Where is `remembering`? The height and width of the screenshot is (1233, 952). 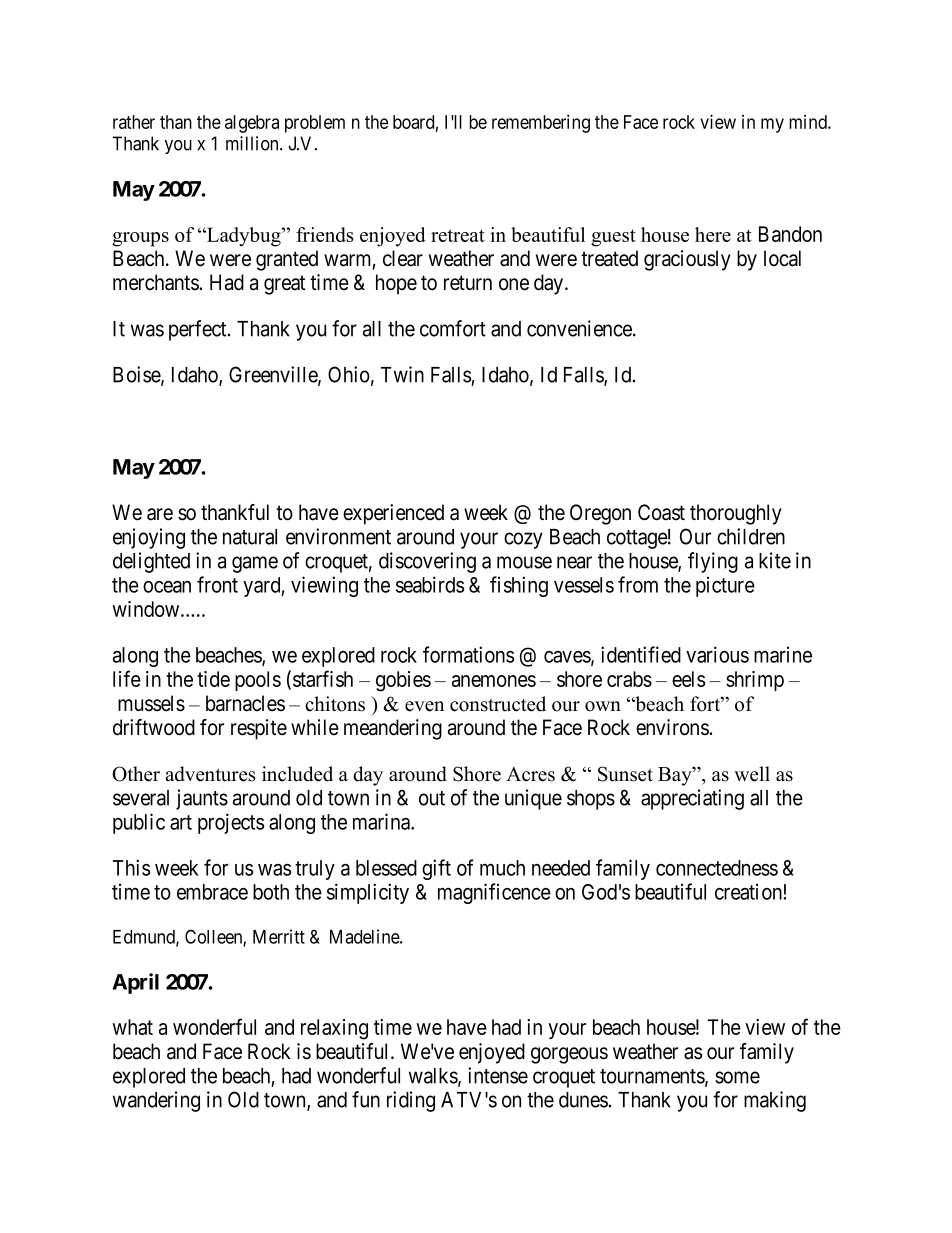
remembering is located at coordinates (541, 123).
